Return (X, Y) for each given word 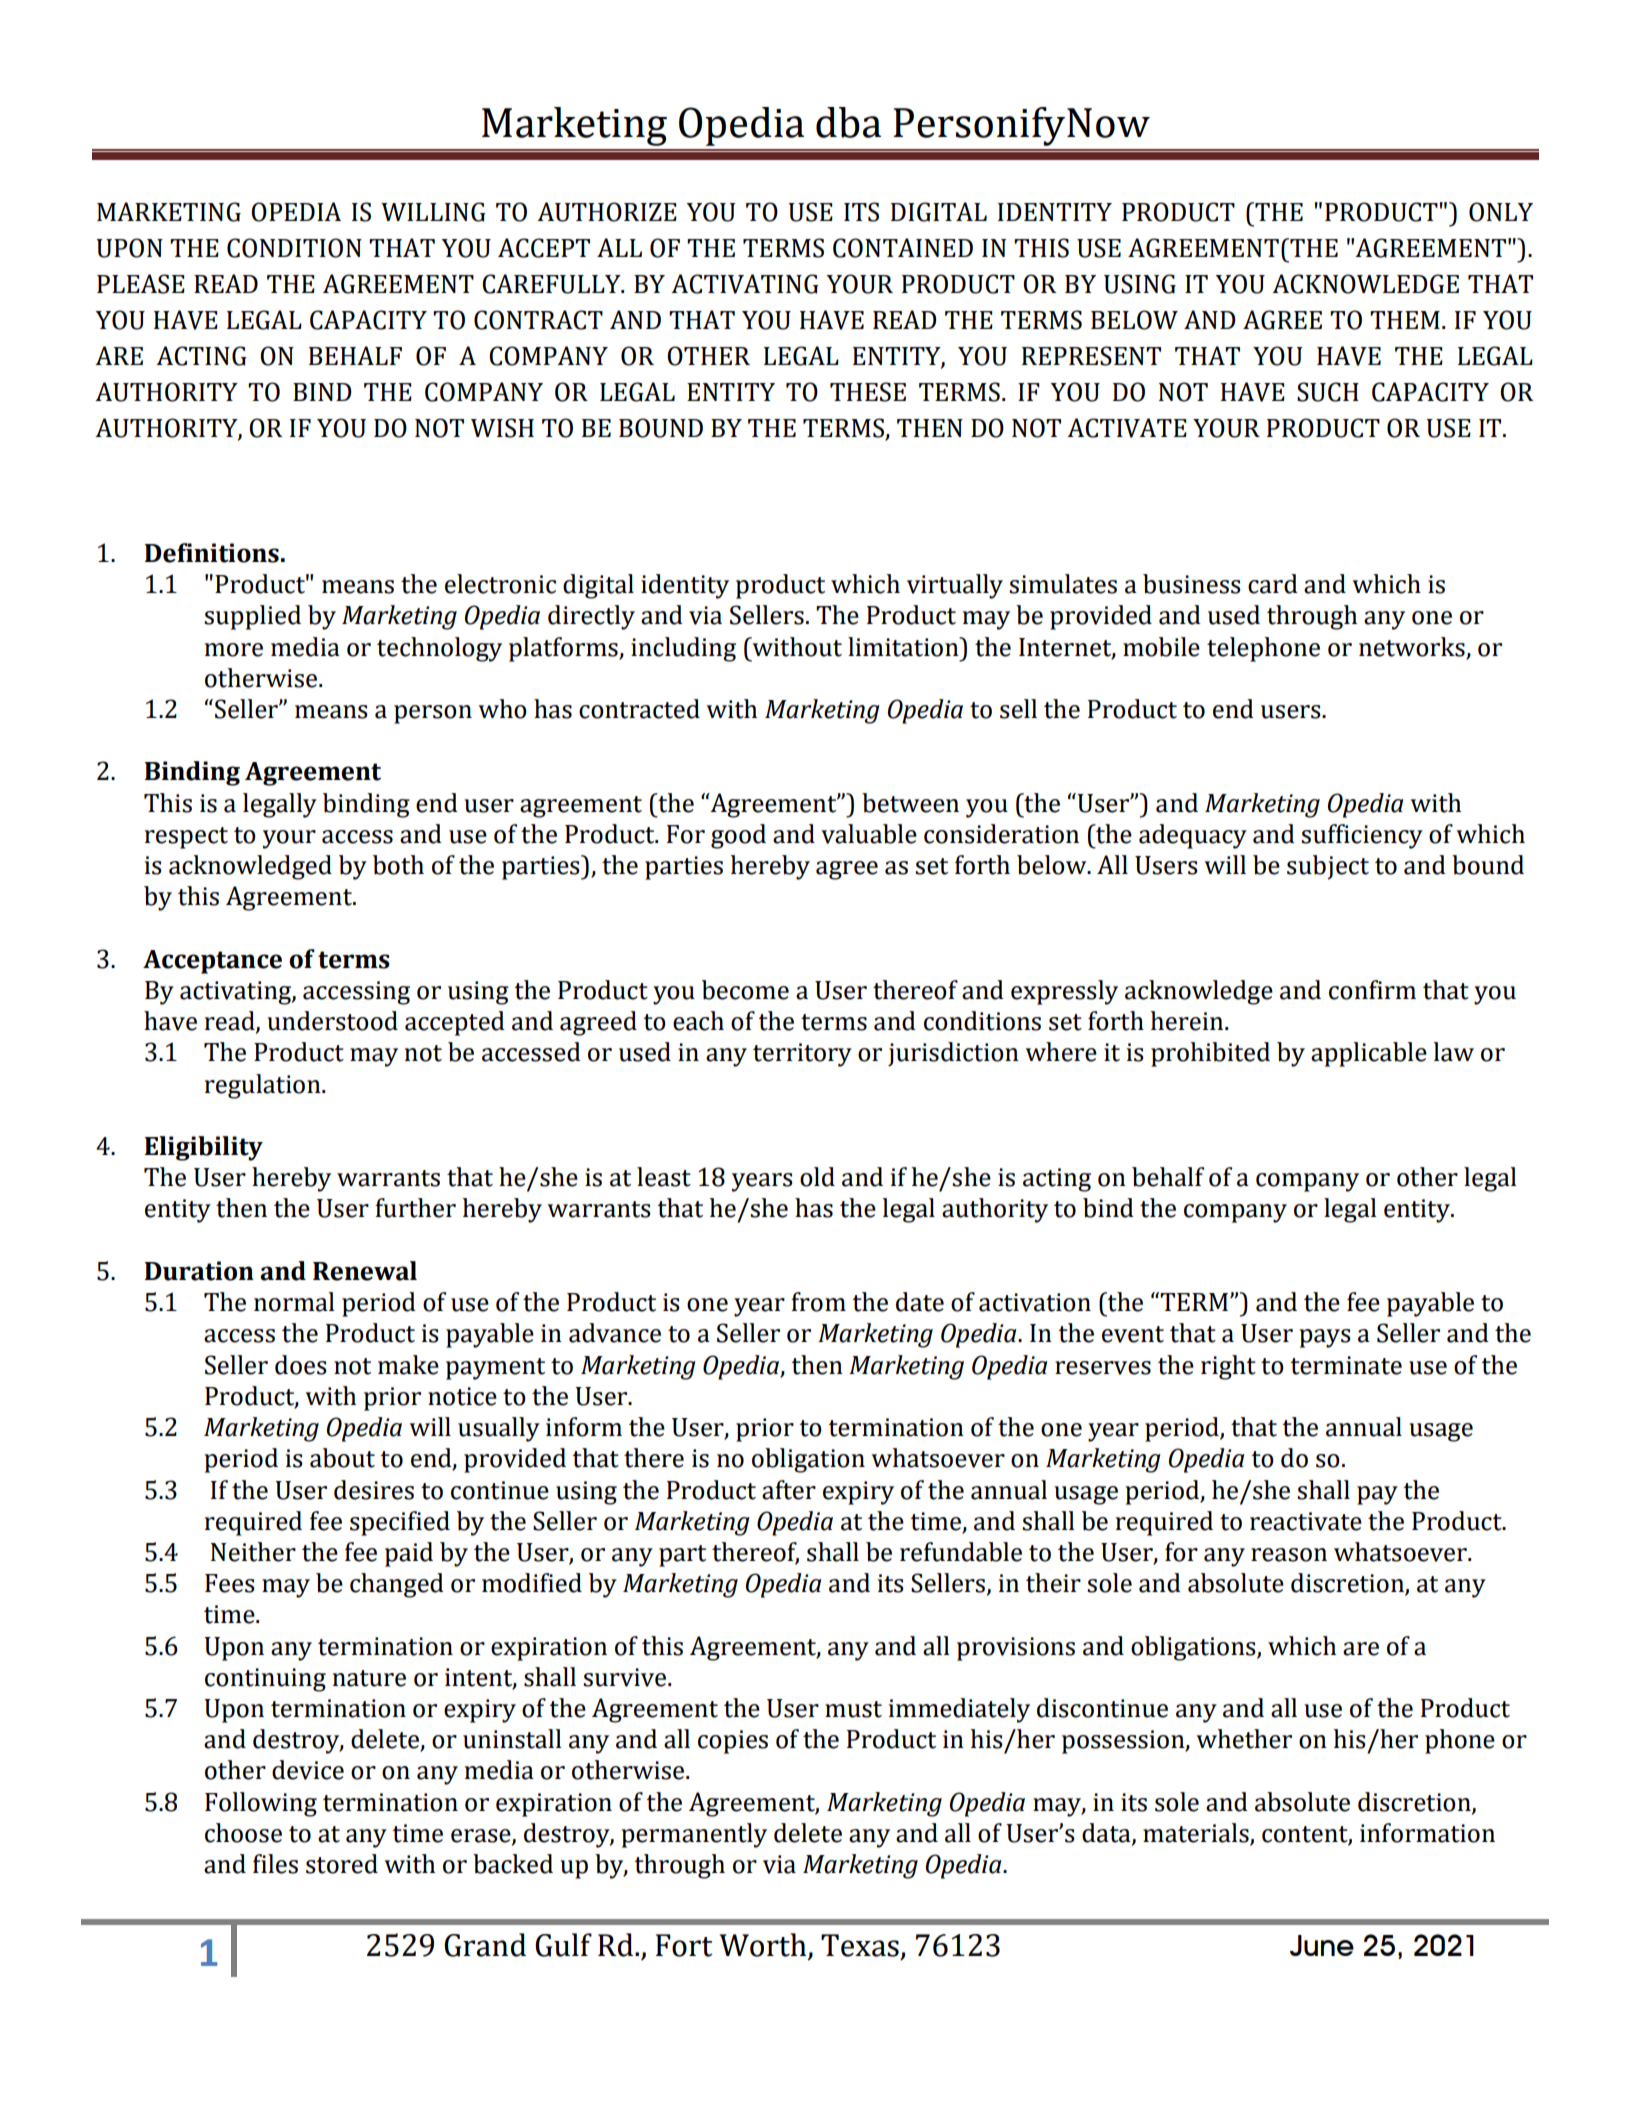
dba (848, 122)
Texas (860, 1945)
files (275, 1864)
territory (802, 1055)
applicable (1369, 1054)
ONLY (1501, 212)
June (1322, 1945)
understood (332, 1021)
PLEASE (141, 284)
